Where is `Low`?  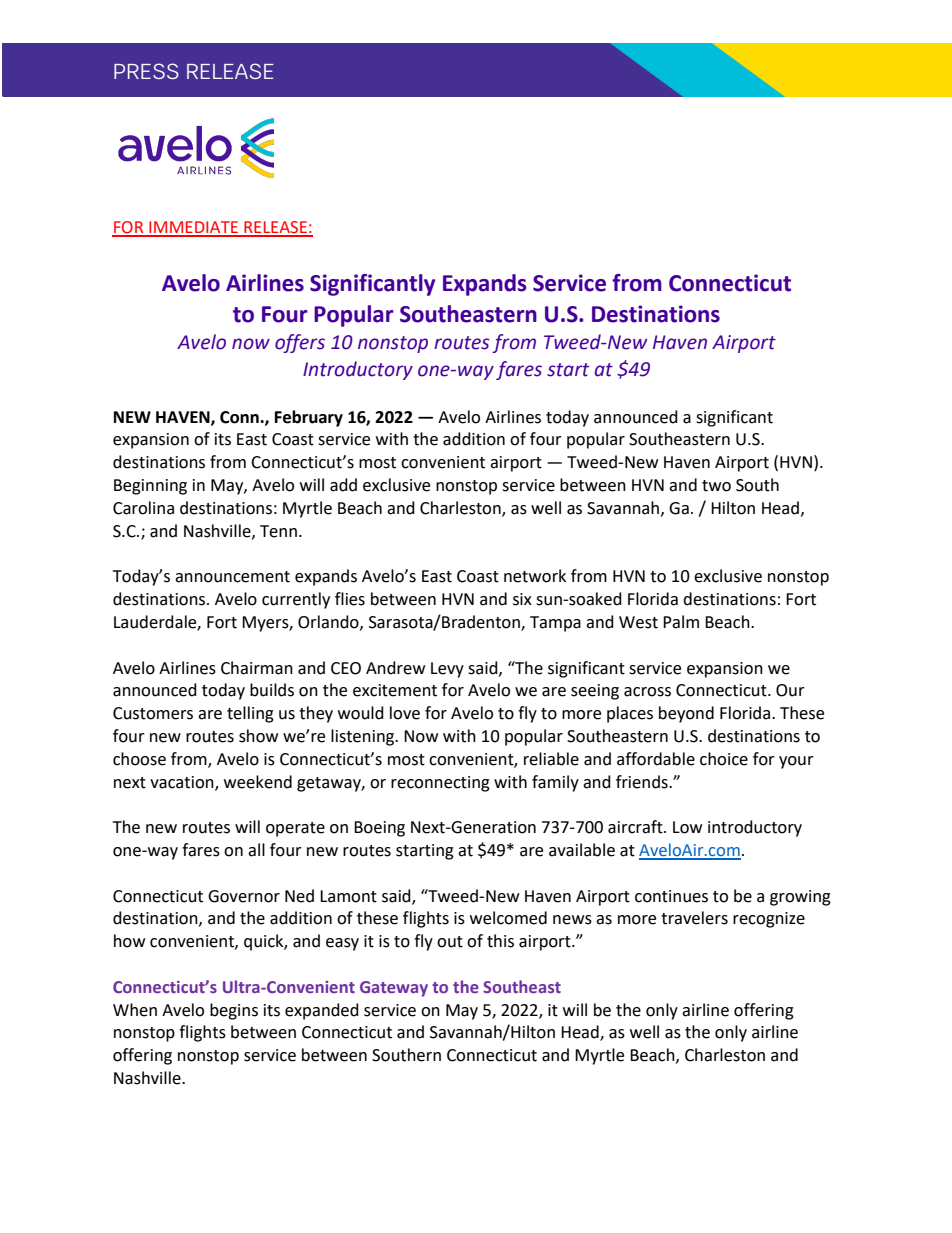
Low is located at coordinates (687, 827).
